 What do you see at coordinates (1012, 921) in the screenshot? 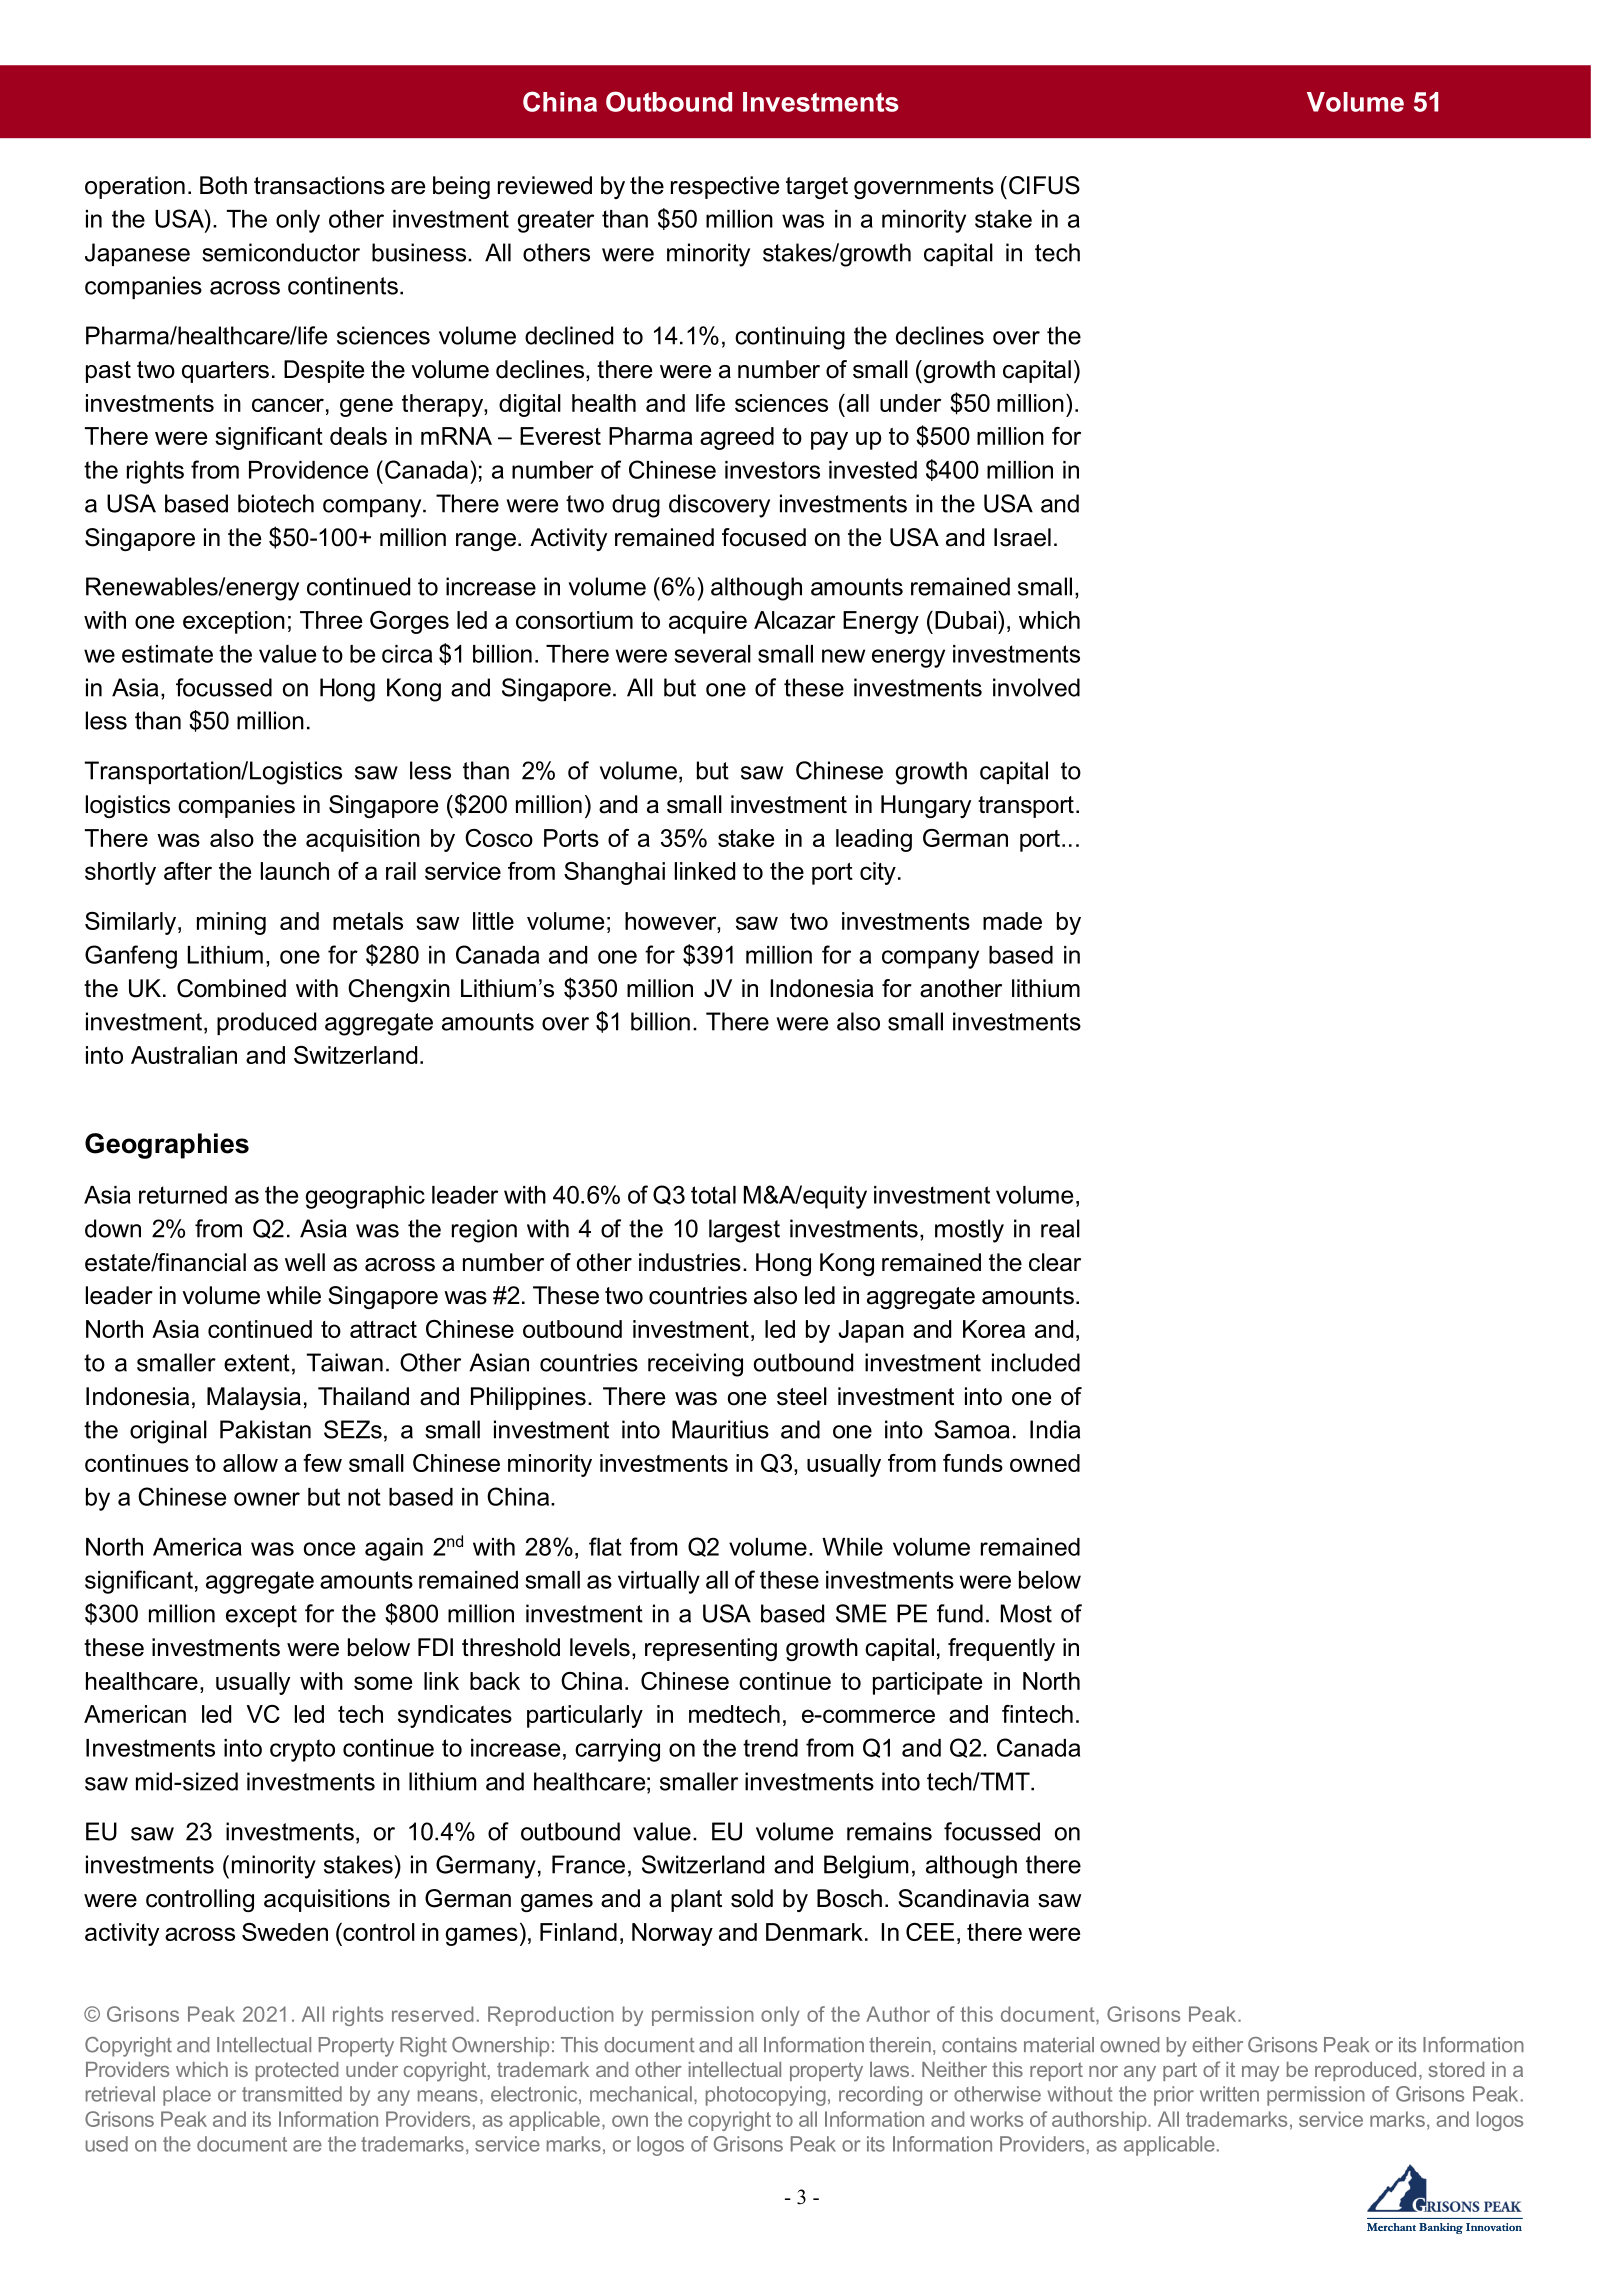
I see `made` at bounding box center [1012, 921].
